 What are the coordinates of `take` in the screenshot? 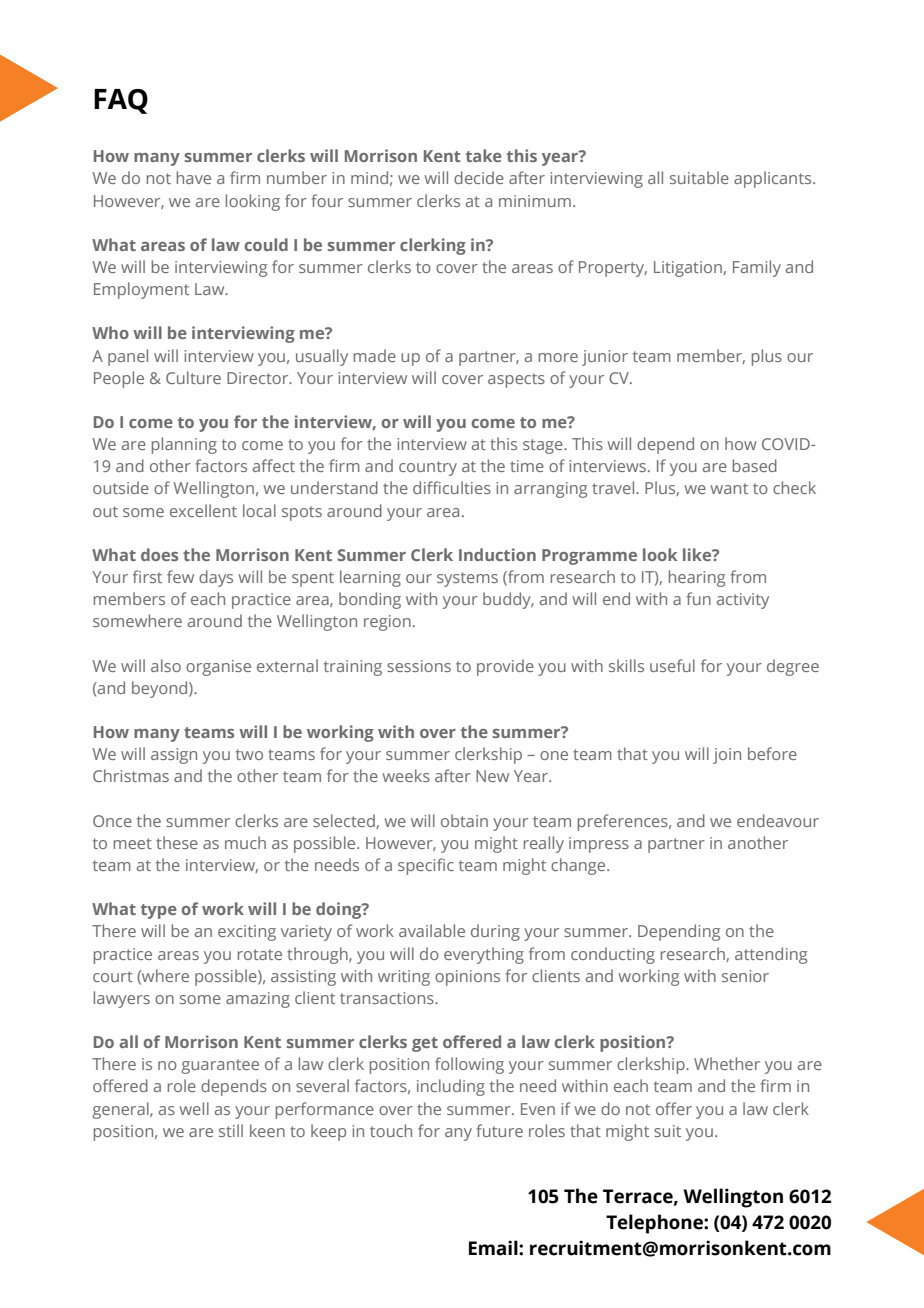 It's located at (484, 155).
